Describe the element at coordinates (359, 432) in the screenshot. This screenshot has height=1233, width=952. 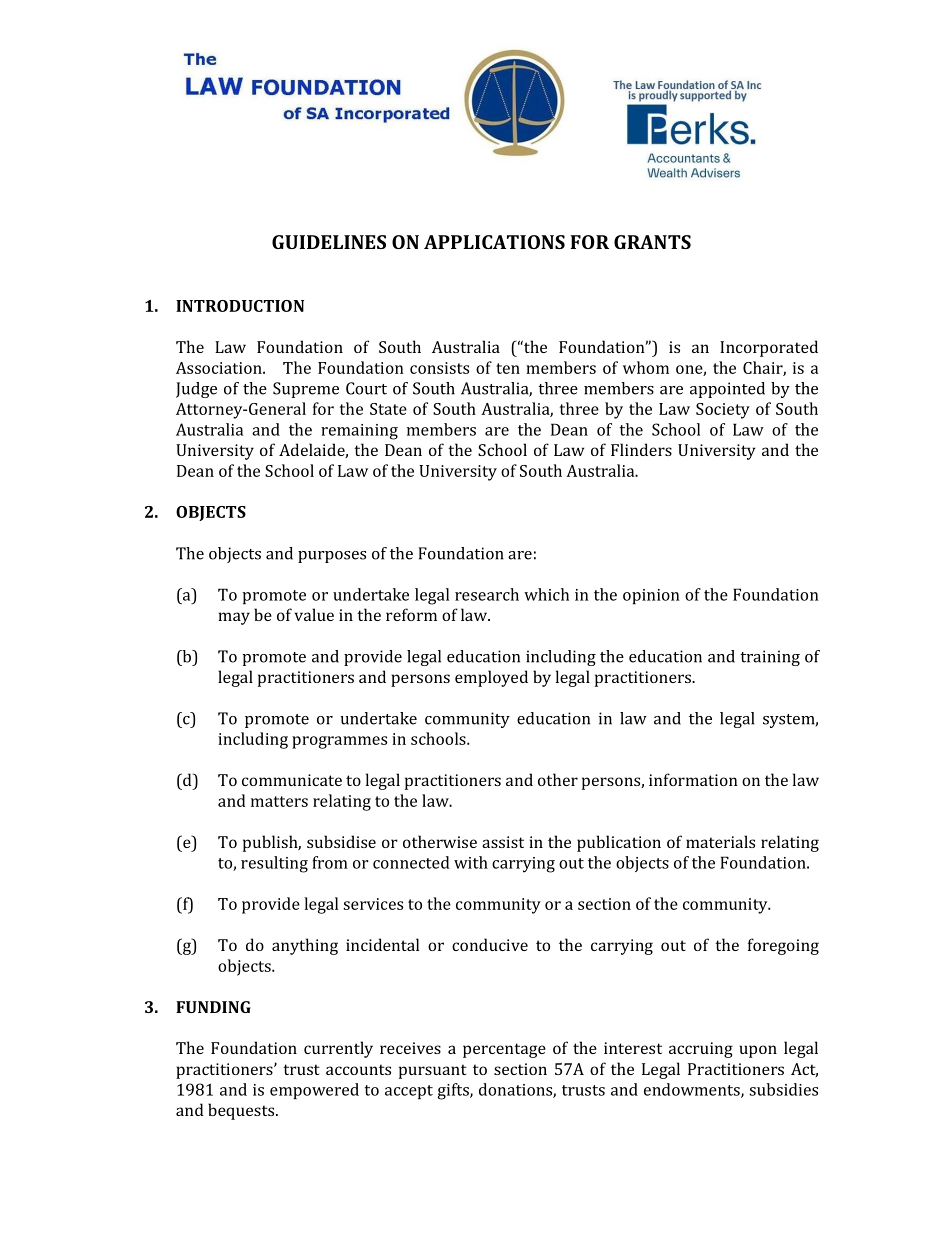
I see `remaining` at that location.
